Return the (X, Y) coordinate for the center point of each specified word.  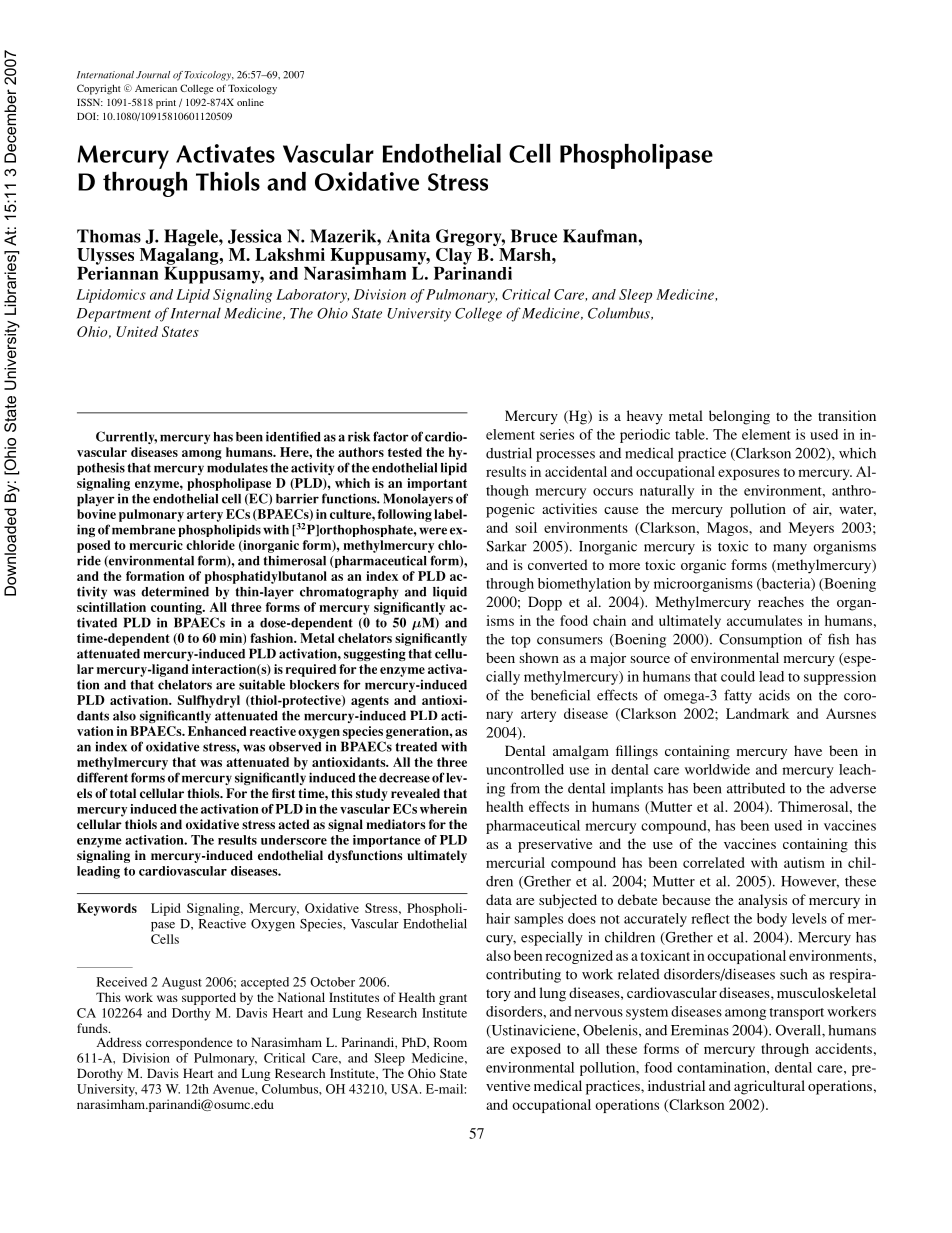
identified (293, 436)
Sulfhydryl (209, 701)
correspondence (189, 1043)
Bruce (534, 236)
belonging (739, 417)
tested (405, 452)
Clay (454, 256)
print (166, 103)
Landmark (757, 713)
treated (416, 747)
